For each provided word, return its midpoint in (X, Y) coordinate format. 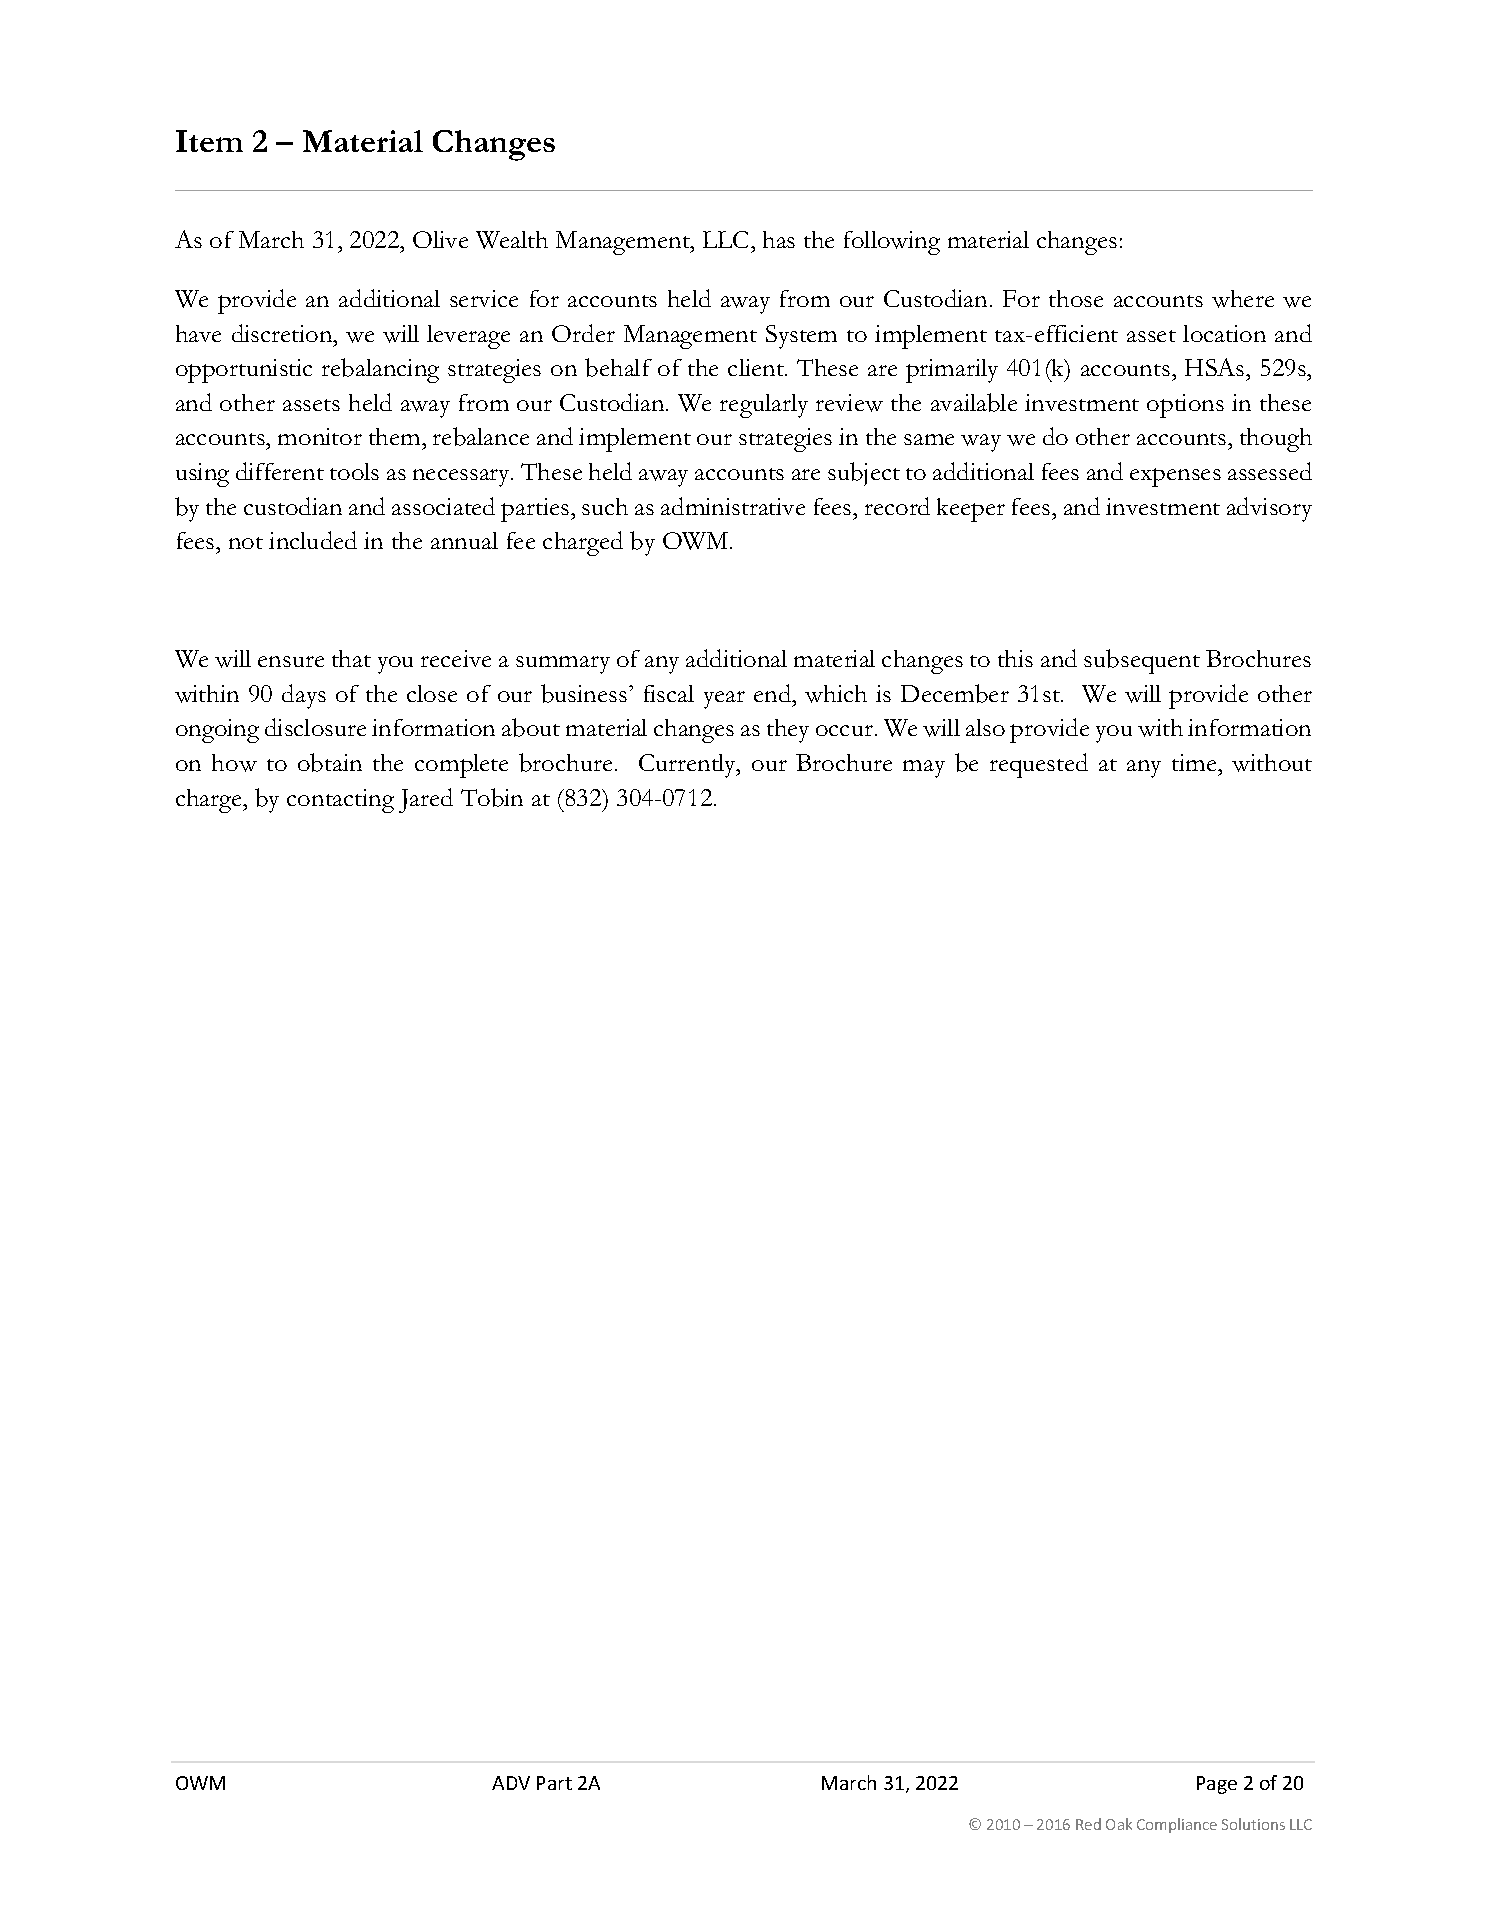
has (779, 239)
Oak (1119, 1824)
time (1195, 762)
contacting (340, 801)
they (788, 731)
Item (209, 141)
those (1076, 298)
